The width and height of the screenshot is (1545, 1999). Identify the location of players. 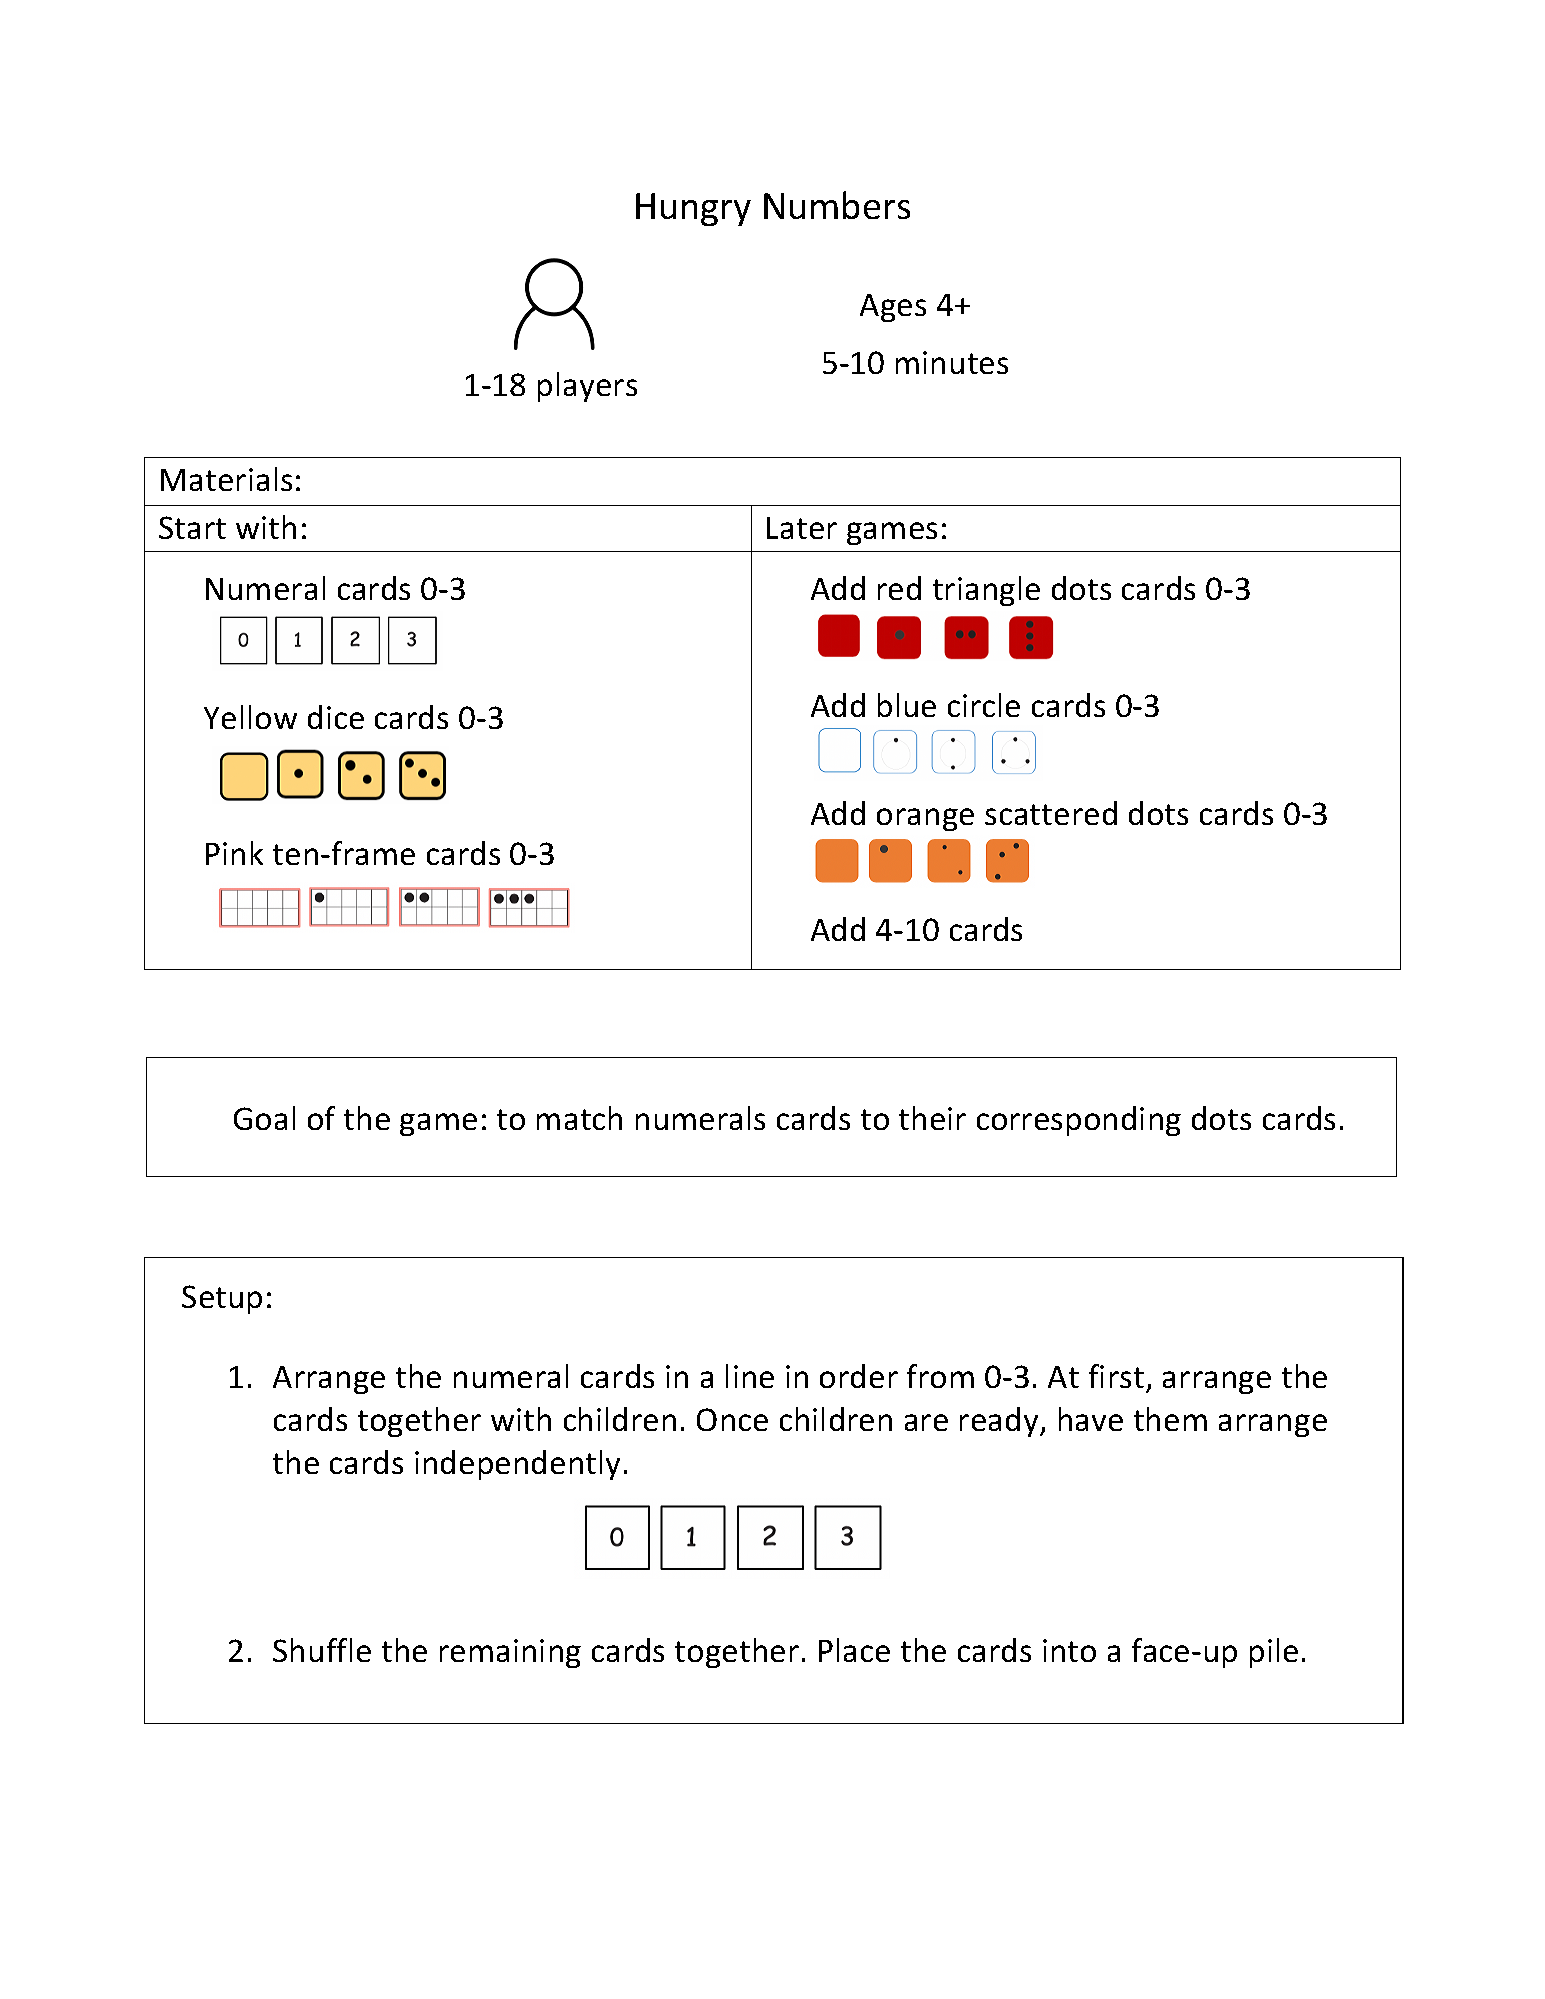
(587, 387).
